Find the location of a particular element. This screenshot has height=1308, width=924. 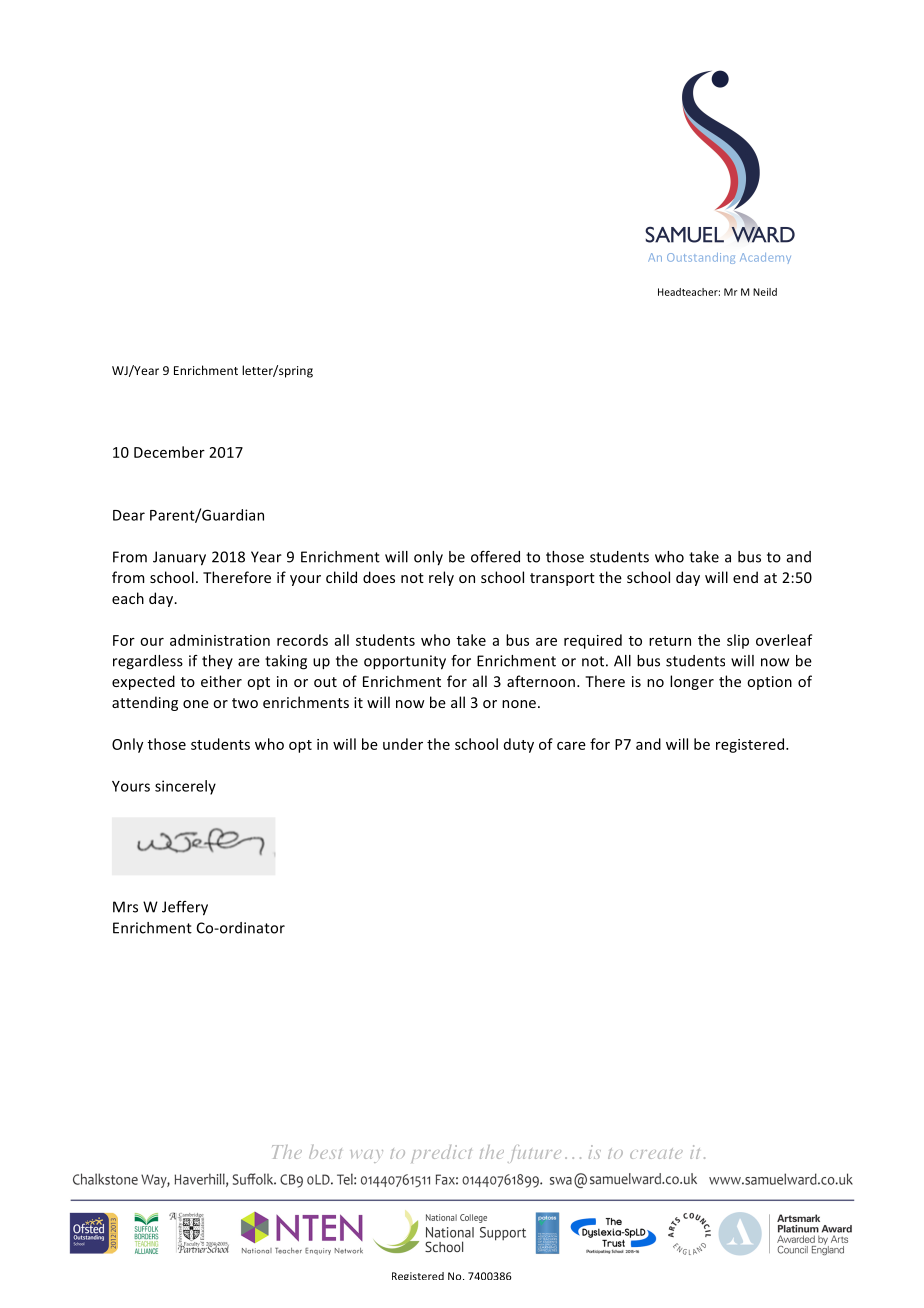

predict is located at coordinates (441, 1154).
